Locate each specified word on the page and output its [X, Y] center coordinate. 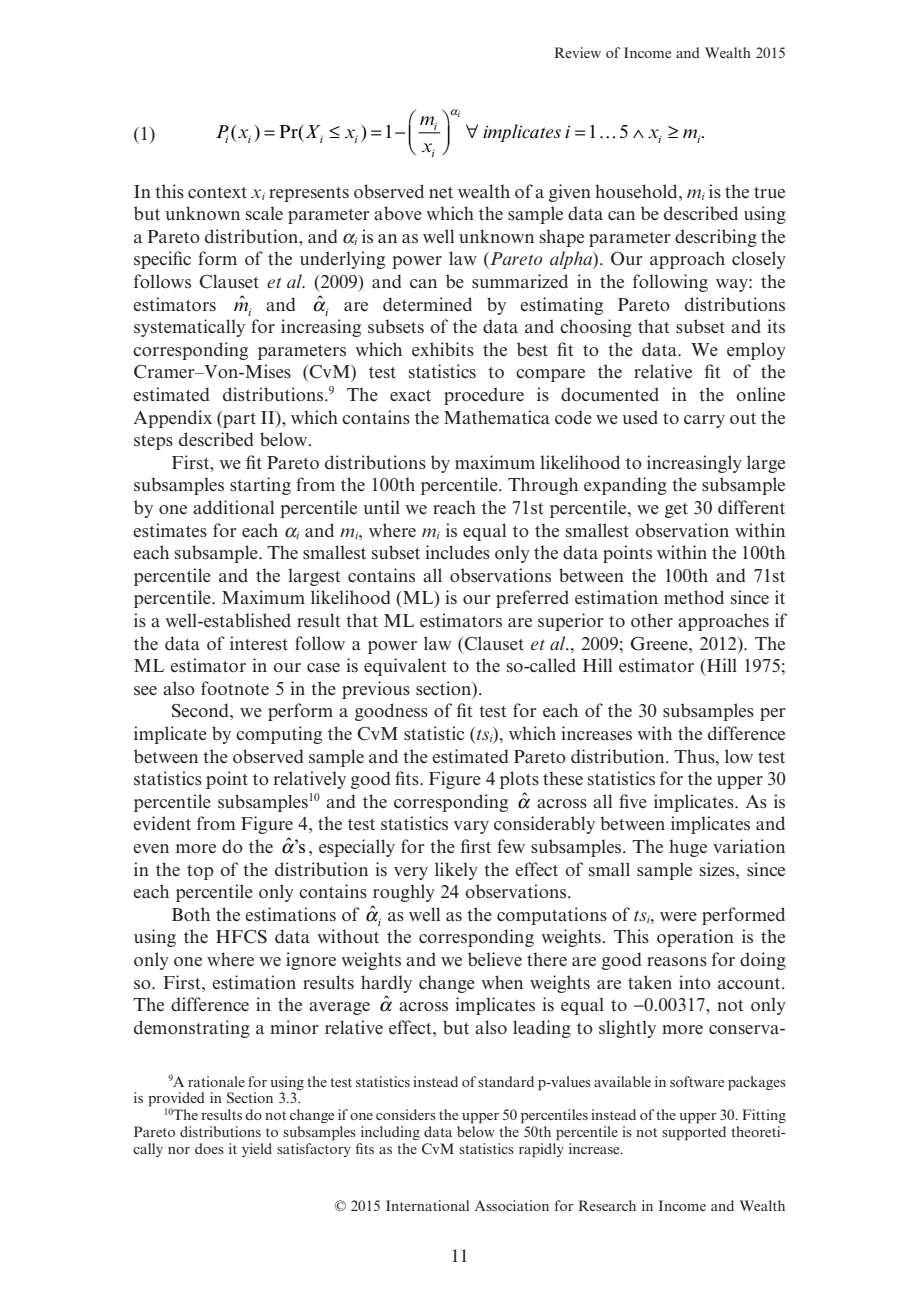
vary [471, 827]
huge [688, 848]
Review [578, 52]
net [441, 193]
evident [162, 823]
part [238, 419]
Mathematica [497, 417]
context [217, 193]
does [209, 1148]
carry [704, 421]
